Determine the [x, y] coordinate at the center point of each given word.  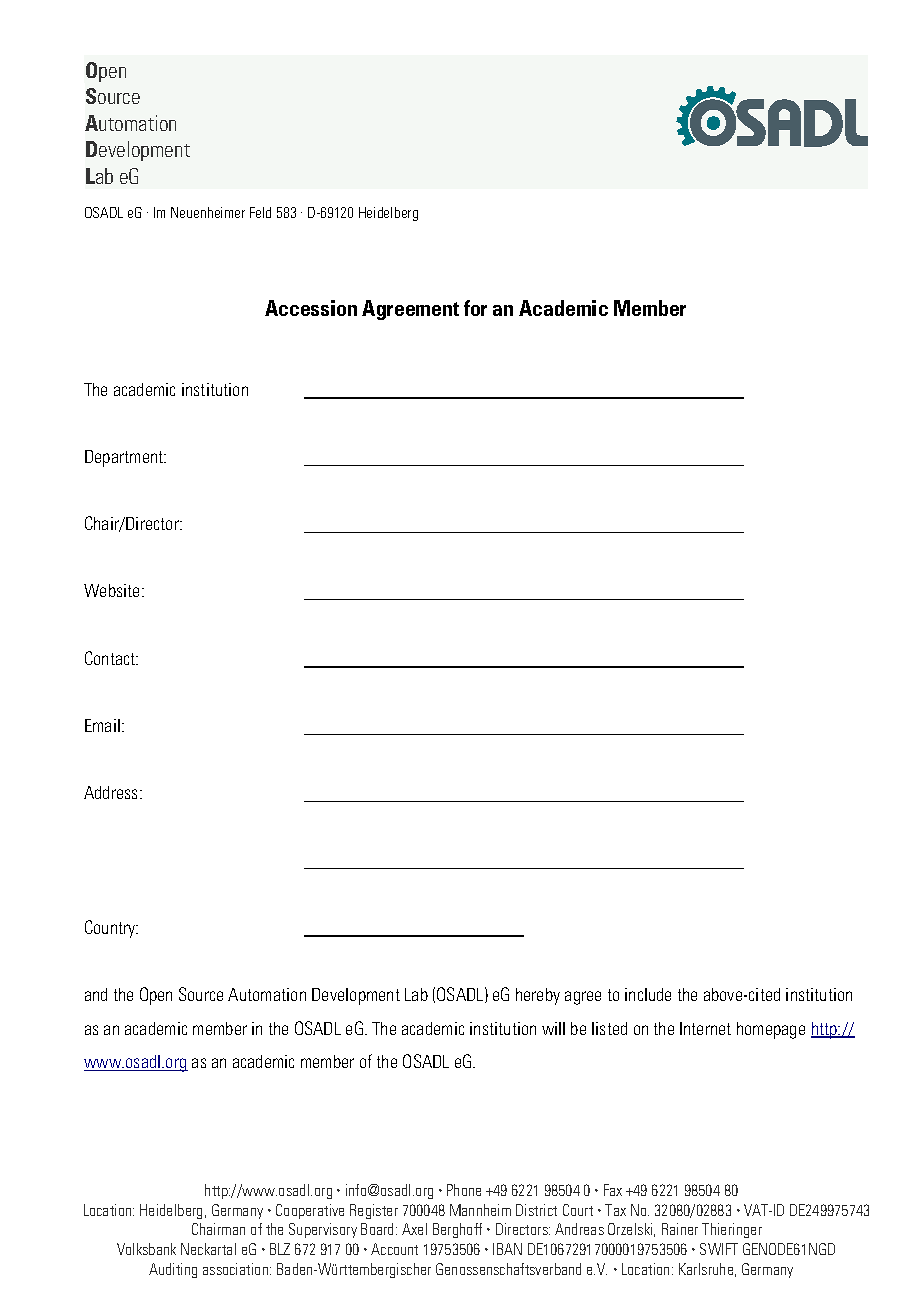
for [475, 308]
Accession [311, 308]
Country [111, 929]
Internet [705, 1028]
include [648, 994]
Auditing [173, 1270]
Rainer [680, 1229]
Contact [111, 658]
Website [113, 590]
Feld [260, 212]
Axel [414, 1229]
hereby [538, 996]
